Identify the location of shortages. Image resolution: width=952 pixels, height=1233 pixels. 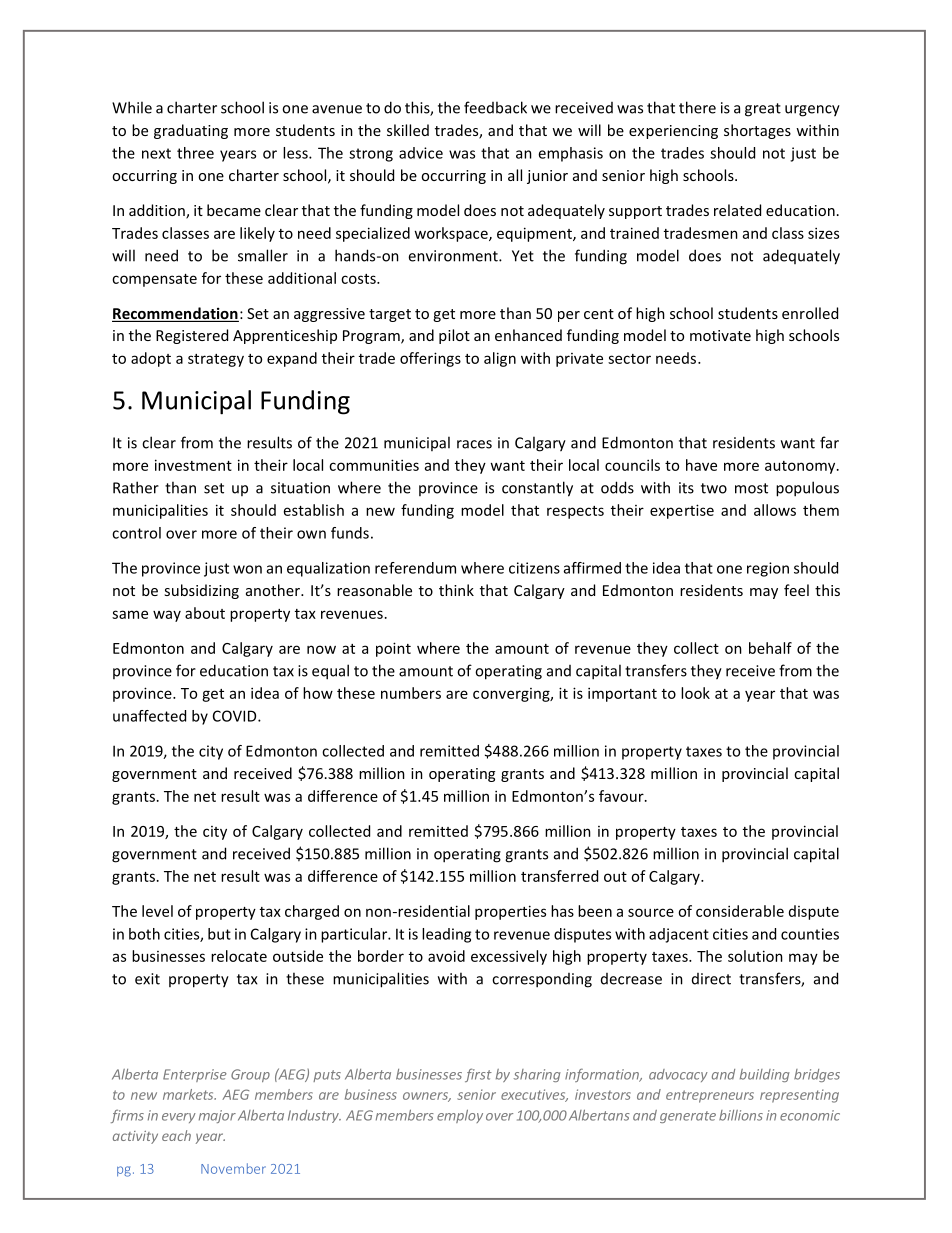
(757, 131).
